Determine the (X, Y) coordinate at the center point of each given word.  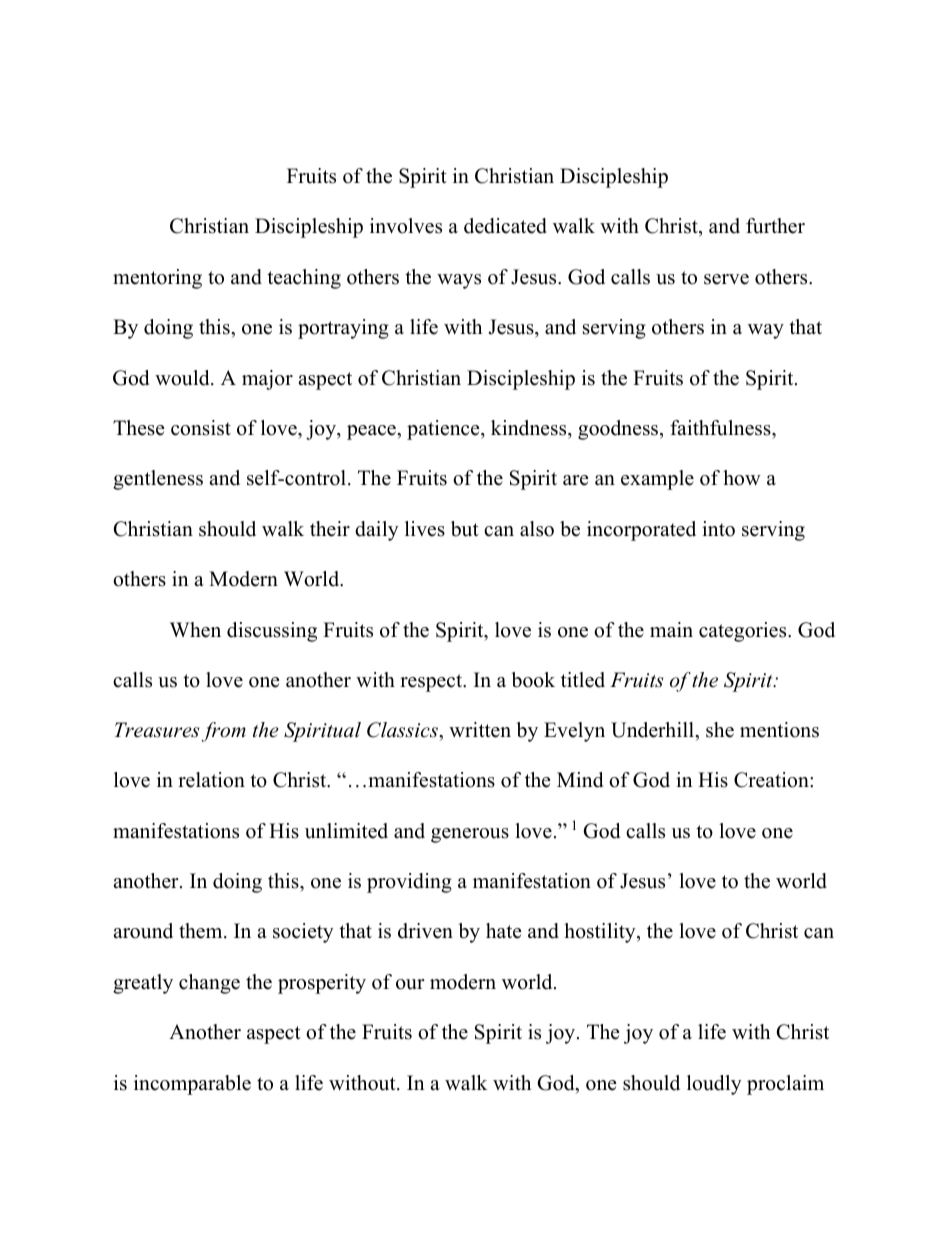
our (410, 984)
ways (459, 281)
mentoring (157, 279)
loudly (714, 1085)
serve (726, 279)
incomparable (192, 1085)
